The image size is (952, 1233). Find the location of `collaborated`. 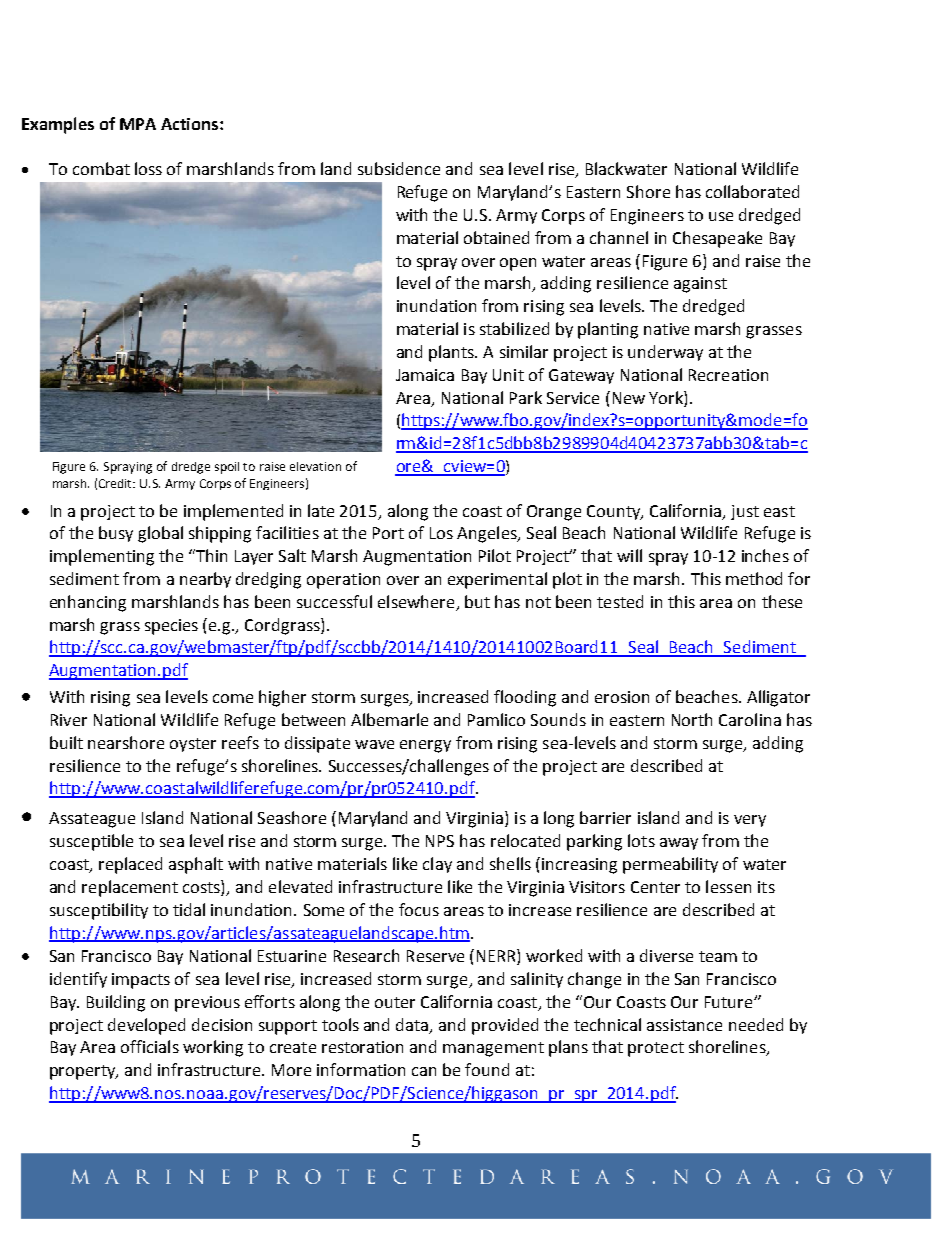

collaborated is located at coordinates (752, 191).
